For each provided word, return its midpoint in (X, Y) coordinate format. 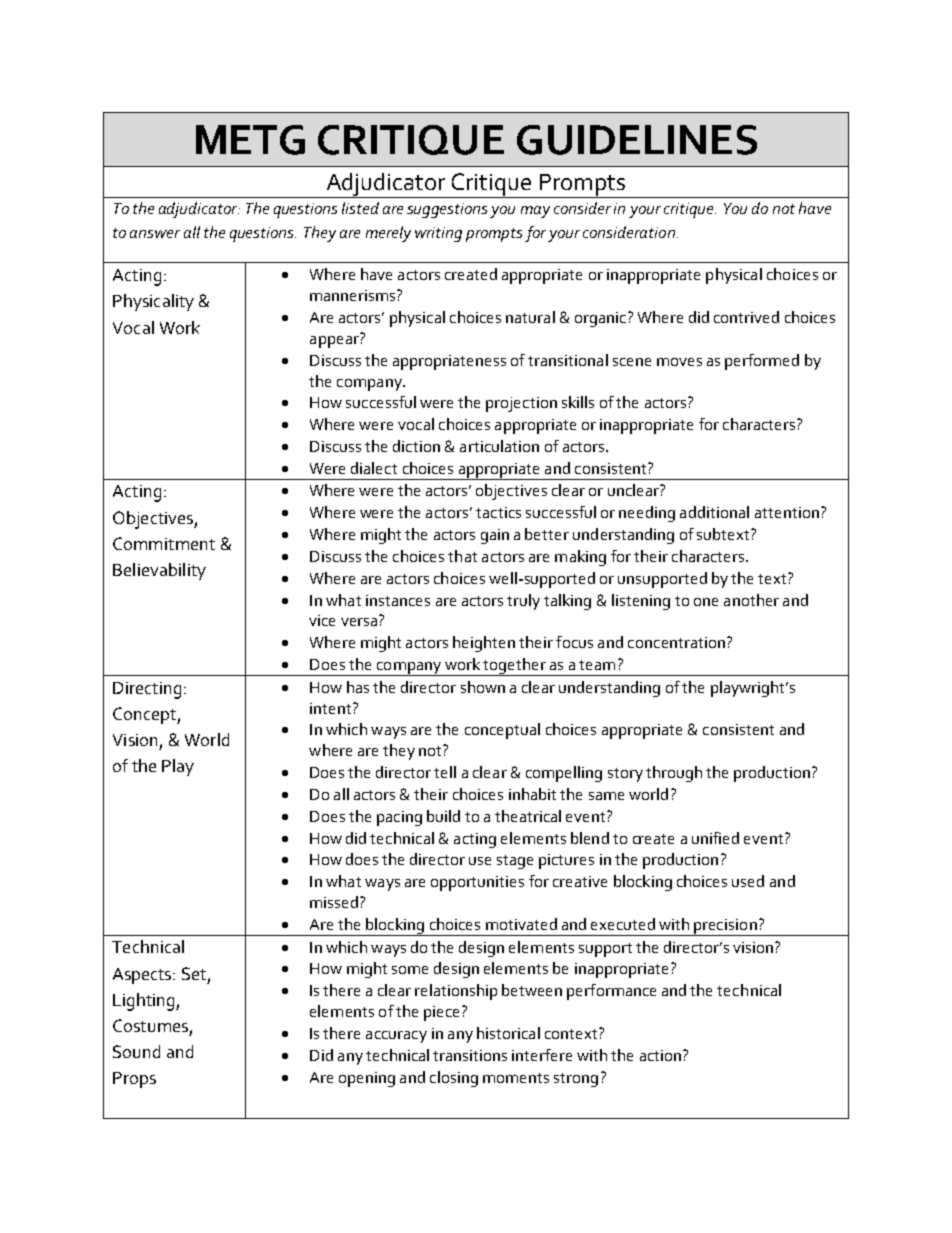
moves (679, 362)
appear (335, 340)
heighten (484, 644)
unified (715, 838)
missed (334, 902)
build (443, 816)
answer (155, 234)
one (706, 602)
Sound (136, 1051)
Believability (159, 571)
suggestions (447, 210)
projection (521, 404)
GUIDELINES (637, 140)
